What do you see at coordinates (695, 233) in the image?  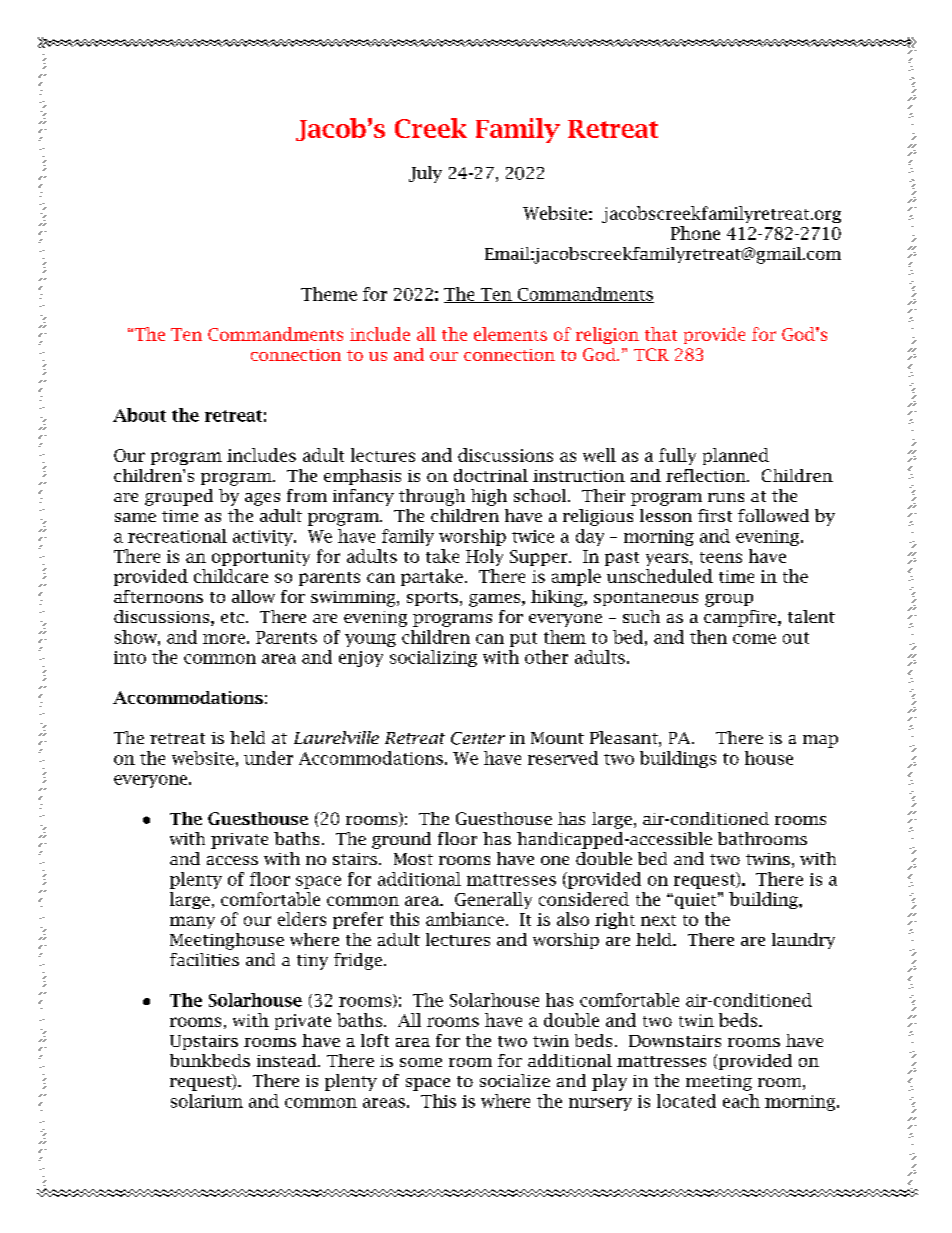 I see `Phone` at bounding box center [695, 233].
